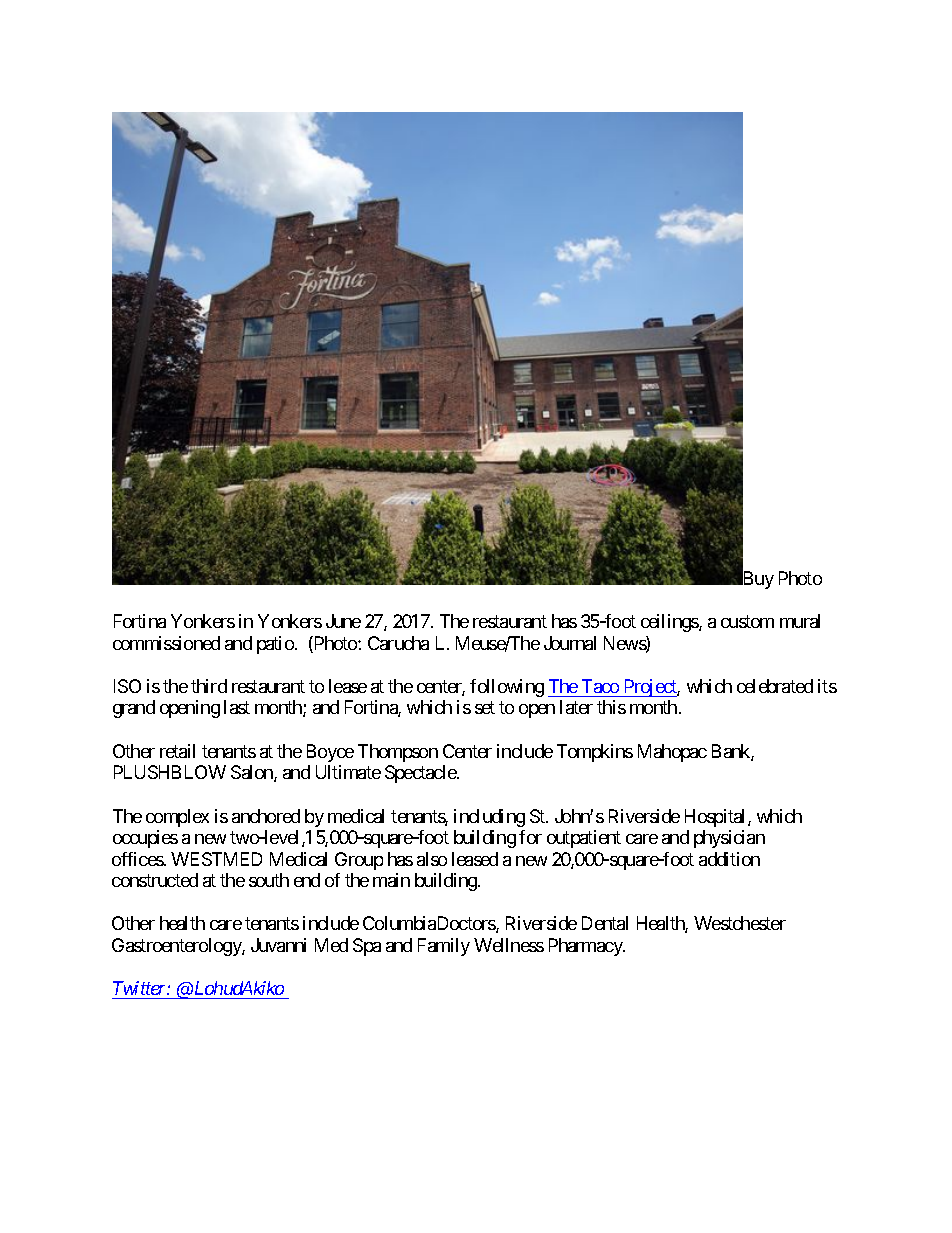 The height and width of the screenshot is (1233, 952). What do you see at coordinates (177, 751) in the screenshot?
I see `retail` at bounding box center [177, 751].
